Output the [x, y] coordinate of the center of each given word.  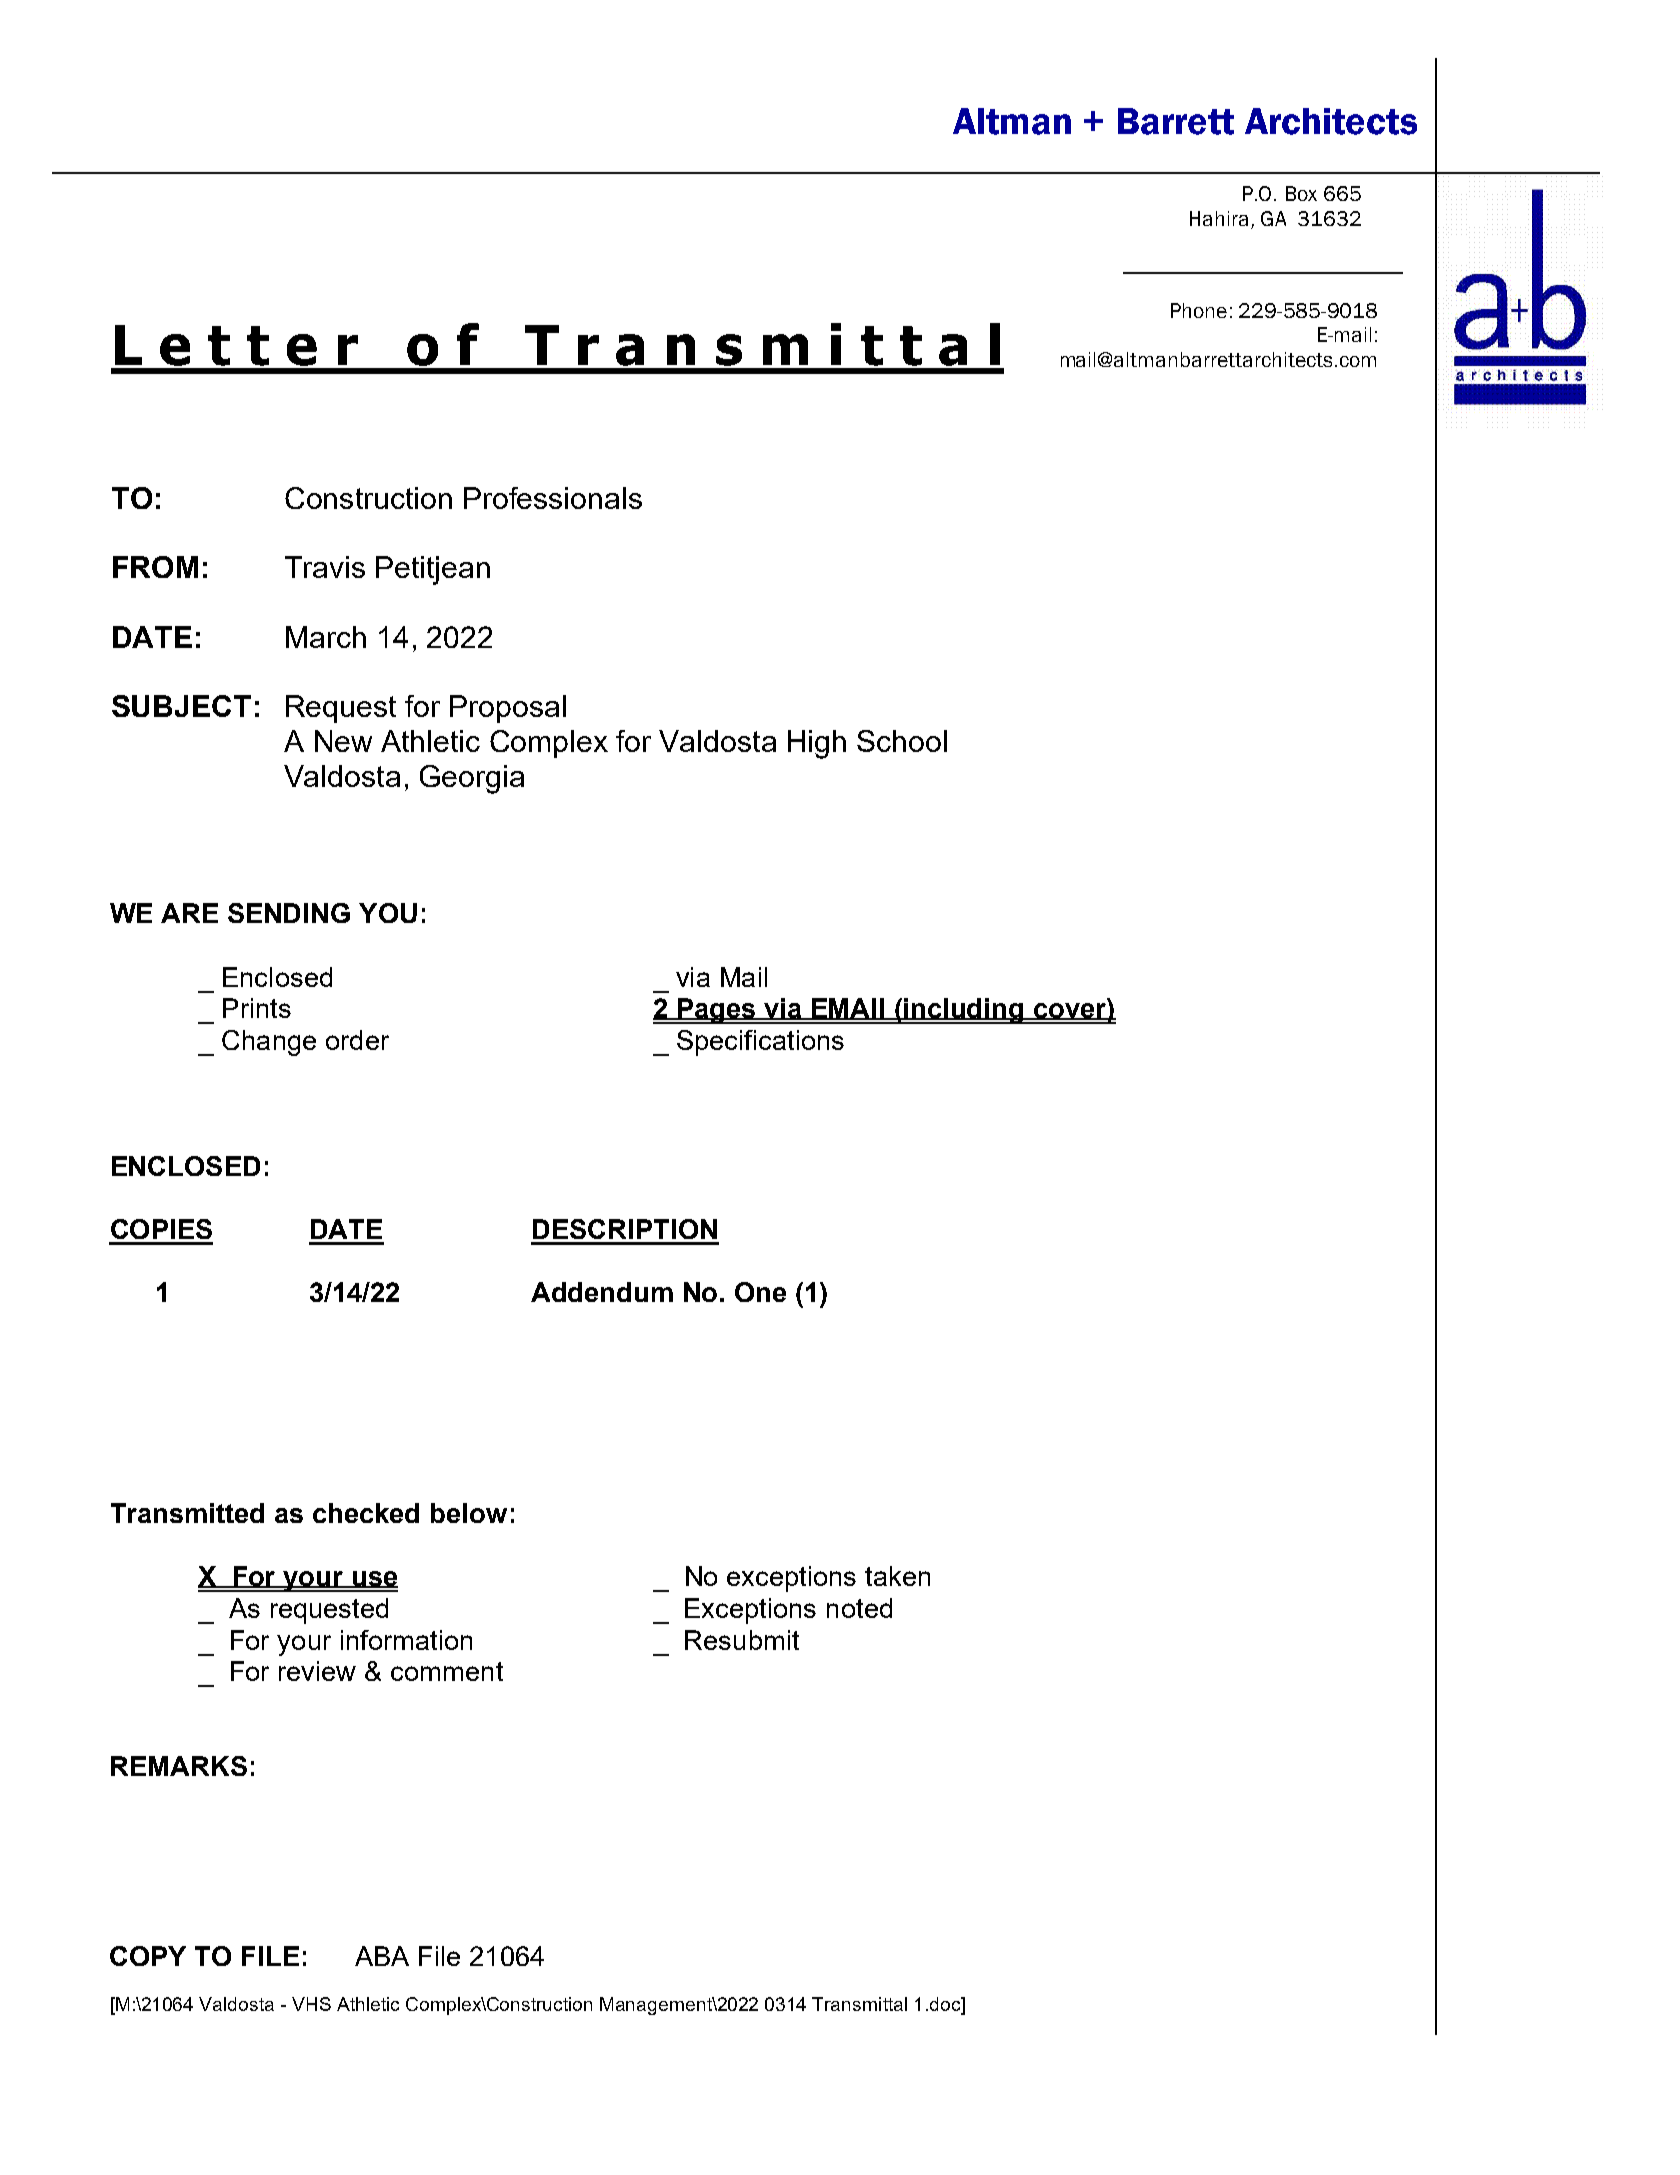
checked [366, 1513]
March [326, 637]
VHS [311, 2004]
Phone [1199, 310]
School [902, 741]
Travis [325, 567]
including [964, 1011]
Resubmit [742, 1640]
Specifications [760, 1043]
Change [269, 1043]
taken [897, 1576]
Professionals [553, 498]
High [817, 744]
